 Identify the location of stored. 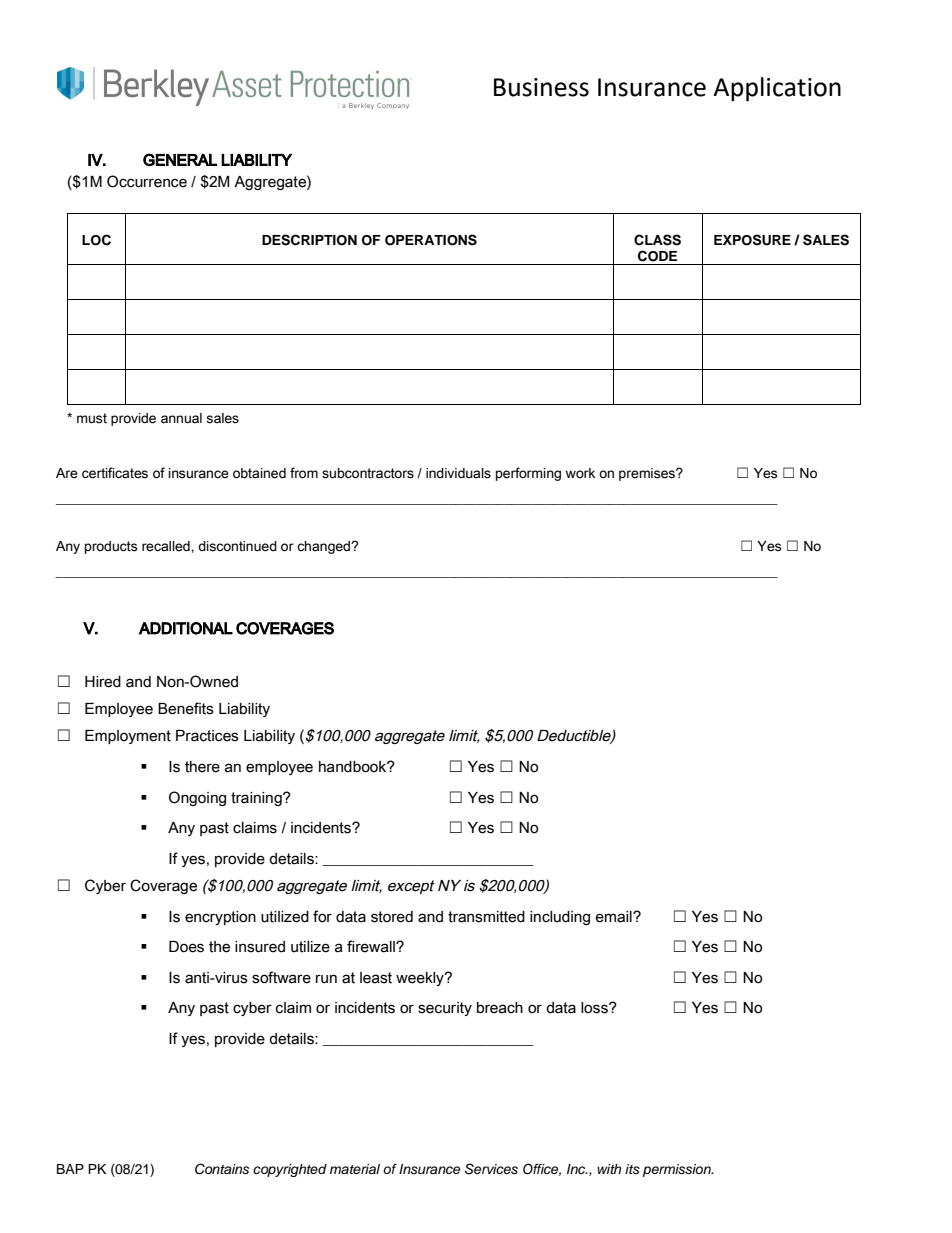
(392, 917).
